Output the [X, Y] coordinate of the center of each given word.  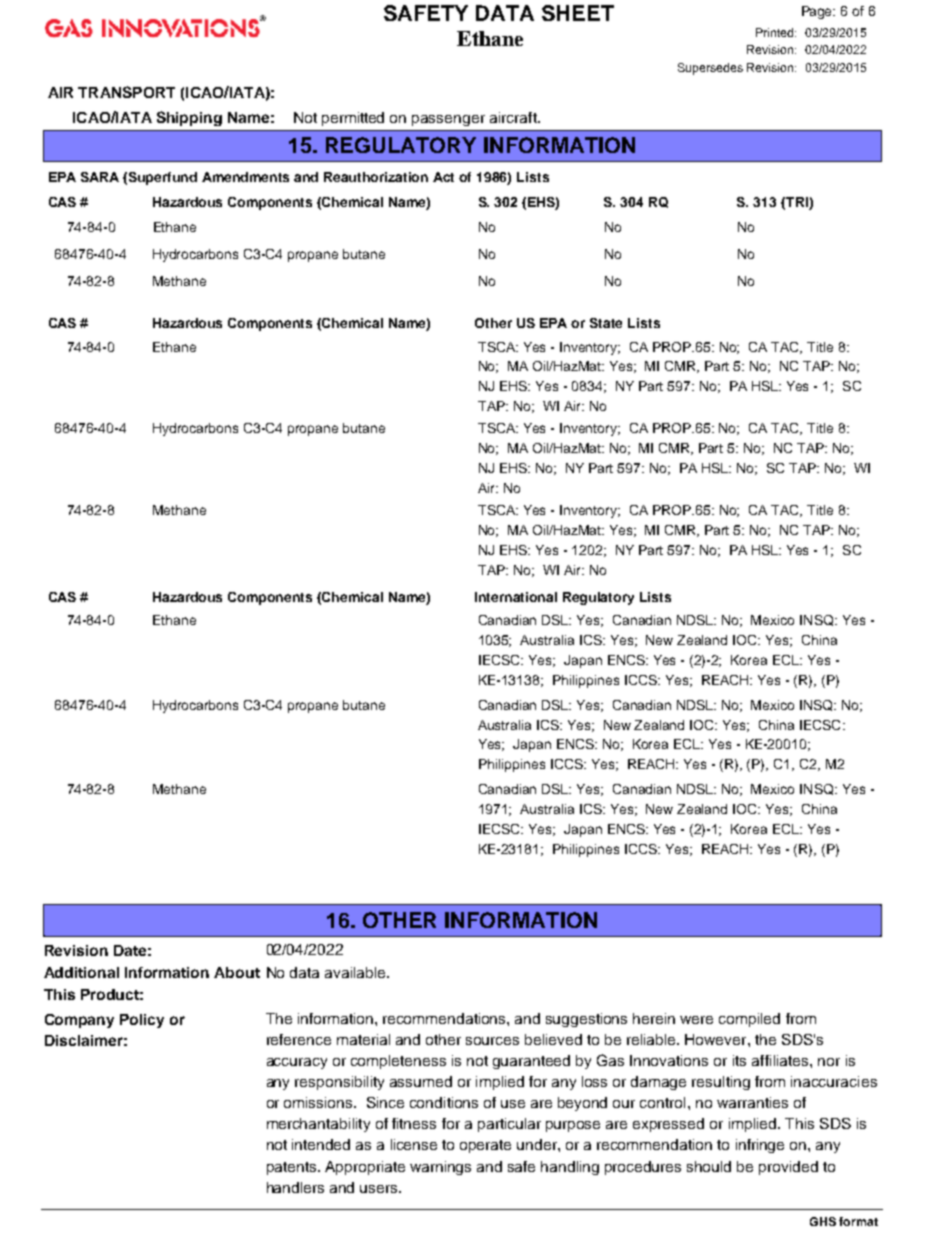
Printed [776, 32]
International [516, 597]
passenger [448, 120]
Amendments [245, 177]
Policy [142, 1021]
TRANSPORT [126, 92]
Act [443, 177]
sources [492, 1041]
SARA [100, 177]
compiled [749, 1020]
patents [293, 1168]
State [606, 323]
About [237, 972]
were [696, 1020]
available [356, 972]
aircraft [514, 117]
